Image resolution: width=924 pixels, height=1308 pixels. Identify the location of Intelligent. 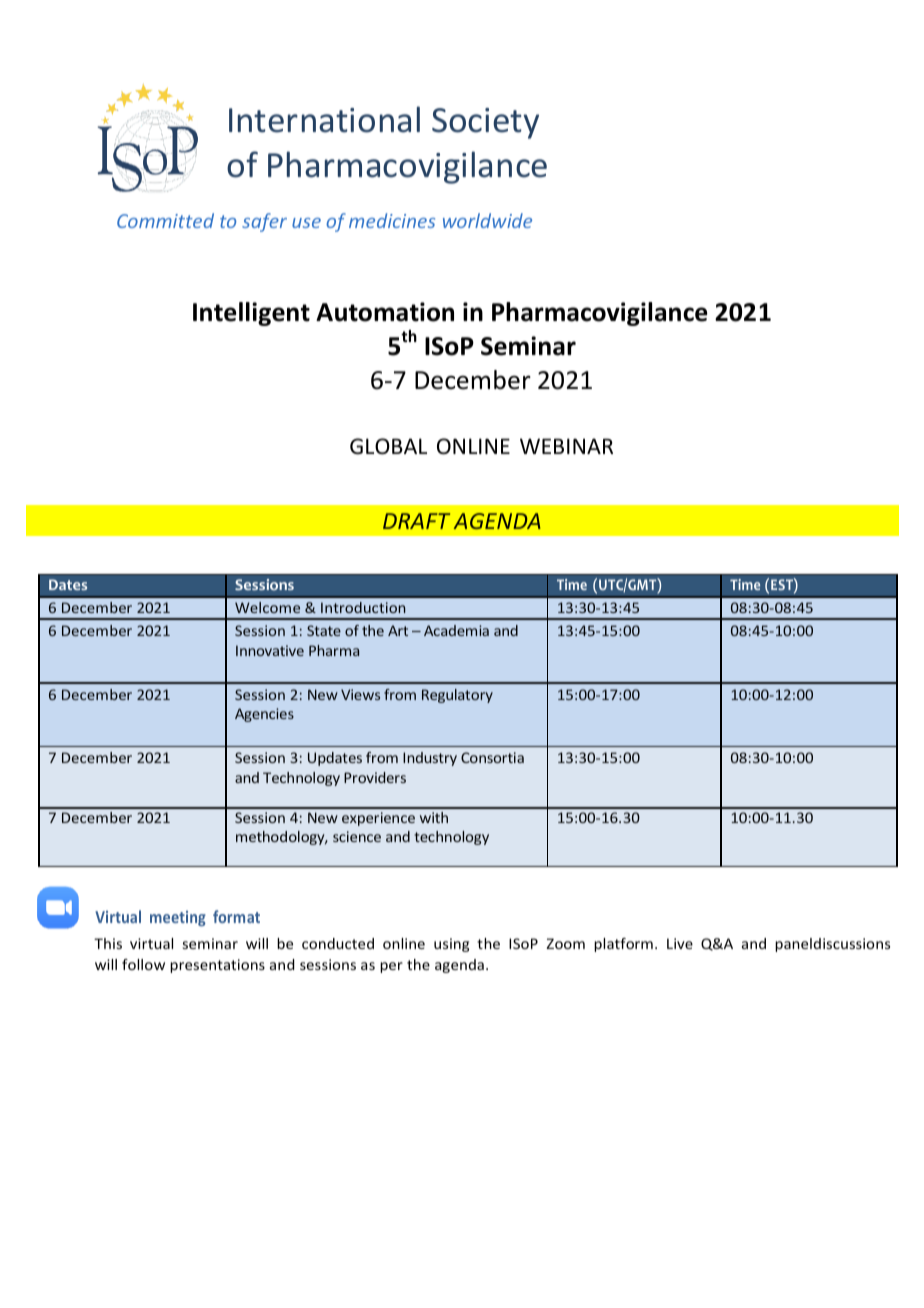
(251, 314).
